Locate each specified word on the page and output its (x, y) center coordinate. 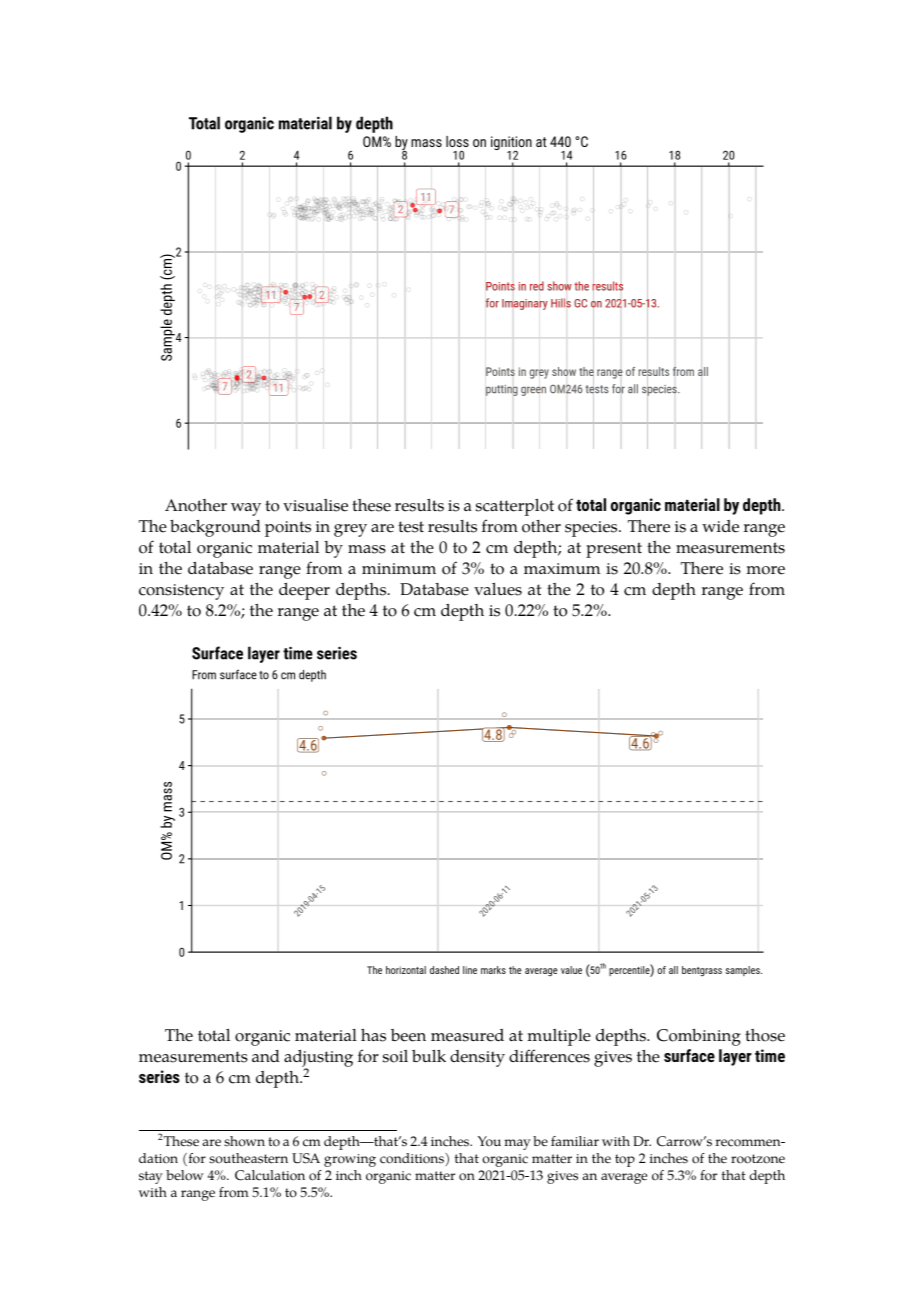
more (765, 570)
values (498, 589)
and (266, 1056)
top (625, 1160)
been (408, 1035)
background (215, 528)
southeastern (248, 1158)
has (373, 1035)
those (765, 1035)
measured (467, 1035)
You (489, 1141)
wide (720, 526)
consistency (181, 592)
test (411, 527)
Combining (699, 1037)
